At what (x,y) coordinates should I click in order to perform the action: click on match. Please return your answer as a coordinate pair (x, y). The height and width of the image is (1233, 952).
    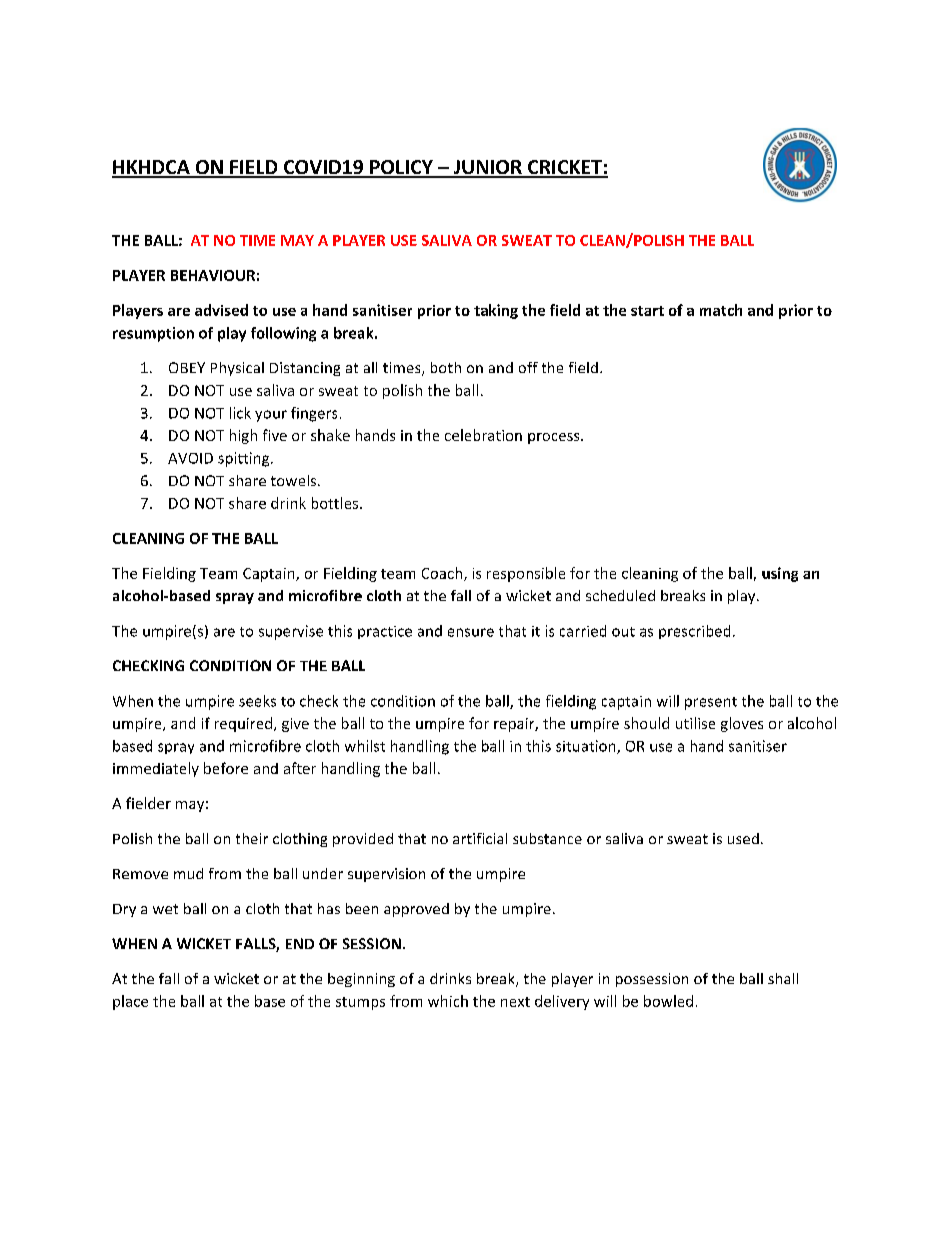
    Looking at the image, I should click on (721, 310).
